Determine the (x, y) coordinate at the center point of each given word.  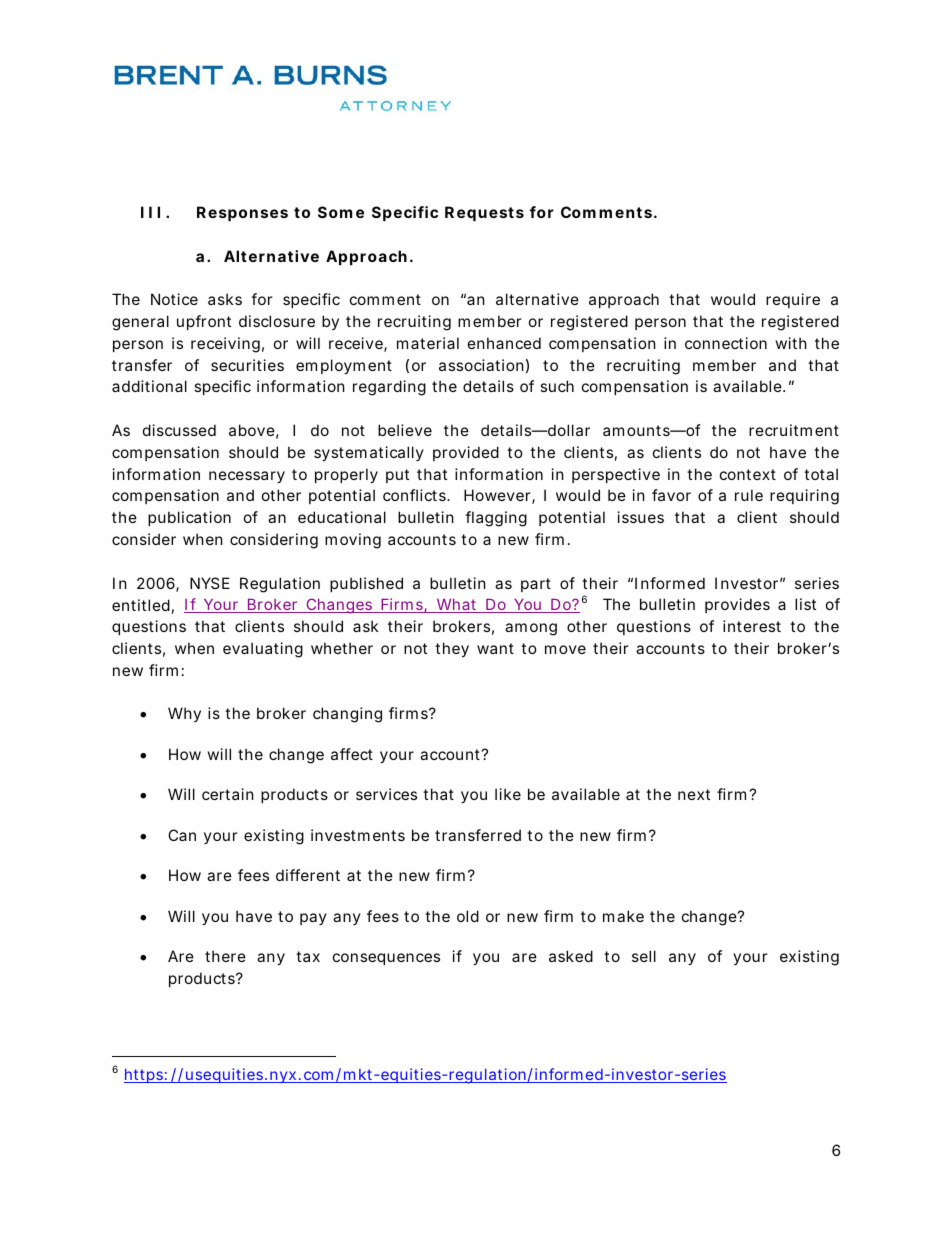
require (793, 300)
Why (184, 714)
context (748, 474)
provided (466, 453)
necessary (247, 477)
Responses (242, 213)
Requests (484, 213)
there (225, 956)
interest (752, 626)
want (495, 648)
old (468, 916)
